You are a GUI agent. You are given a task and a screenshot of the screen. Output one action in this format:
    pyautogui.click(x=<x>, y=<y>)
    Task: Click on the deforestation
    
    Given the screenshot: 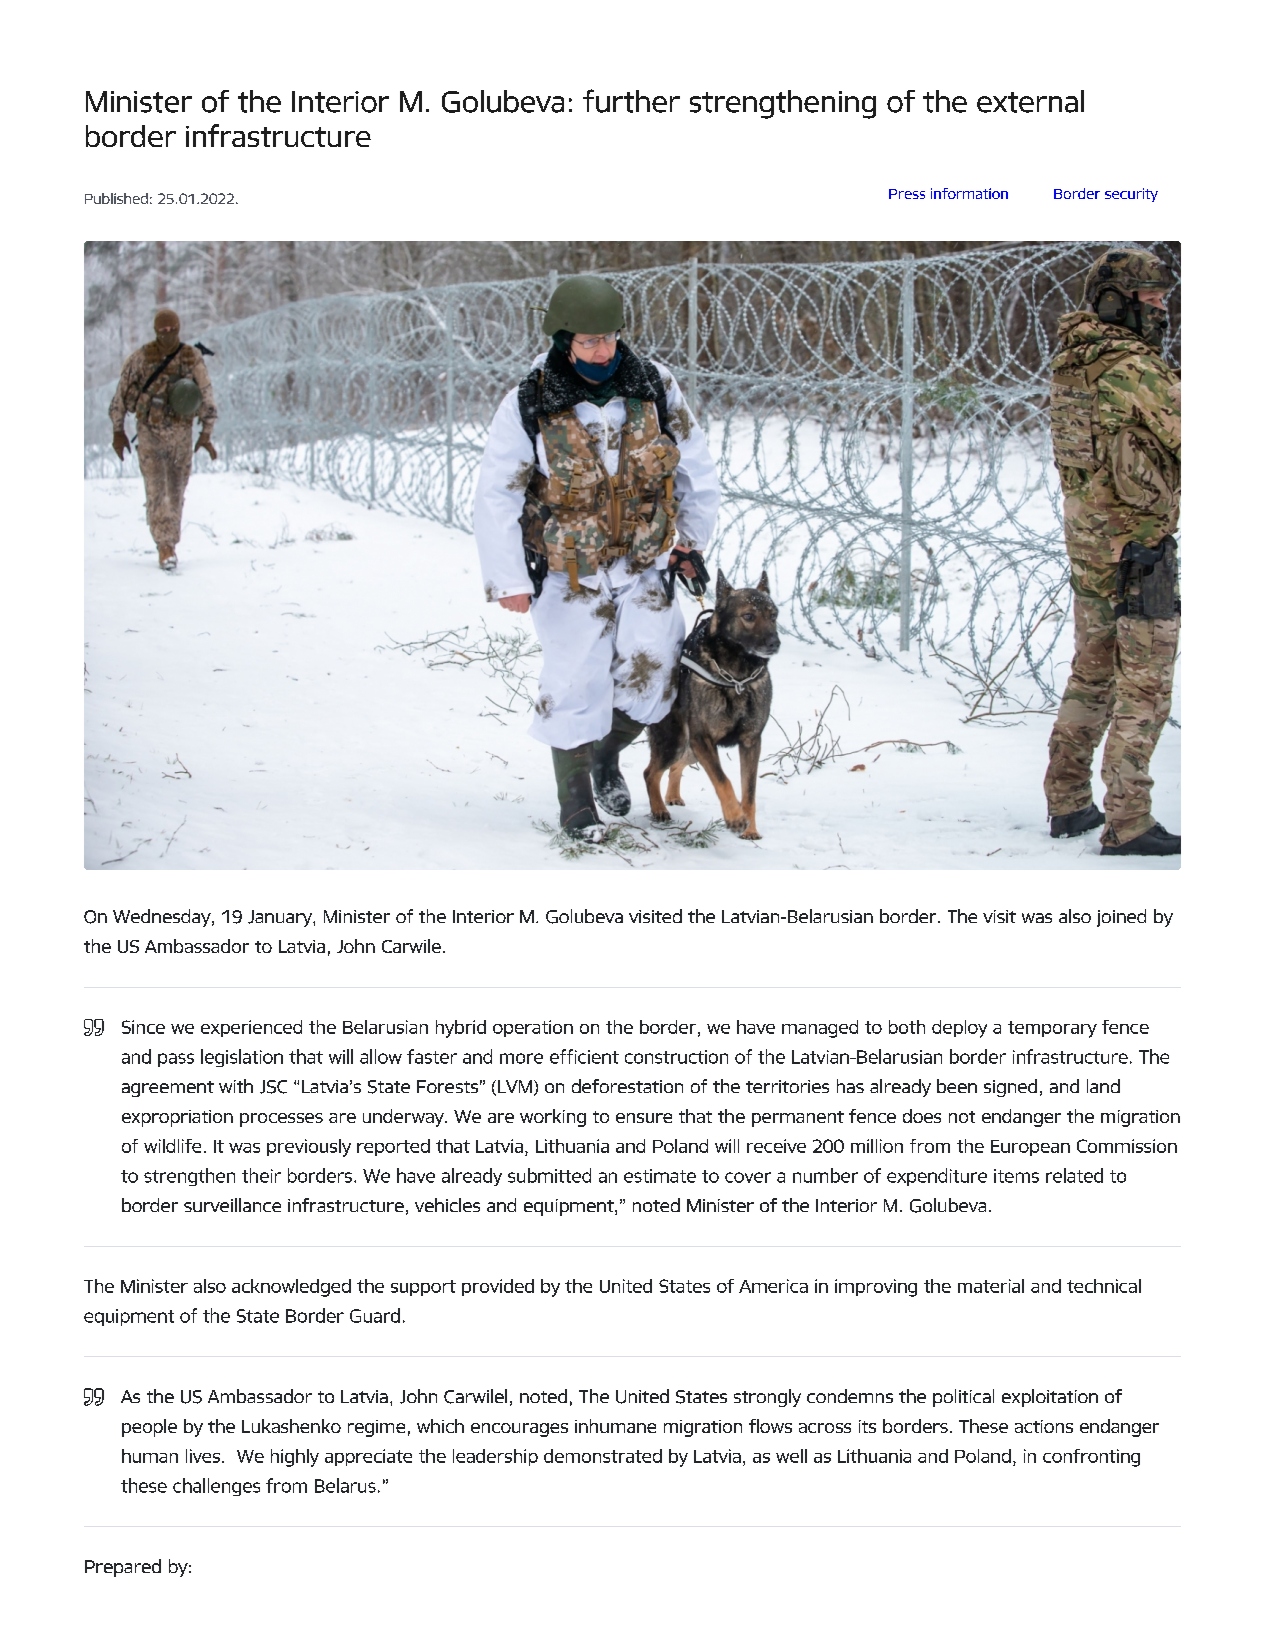 What is the action you would take?
    pyautogui.click(x=627, y=1086)
